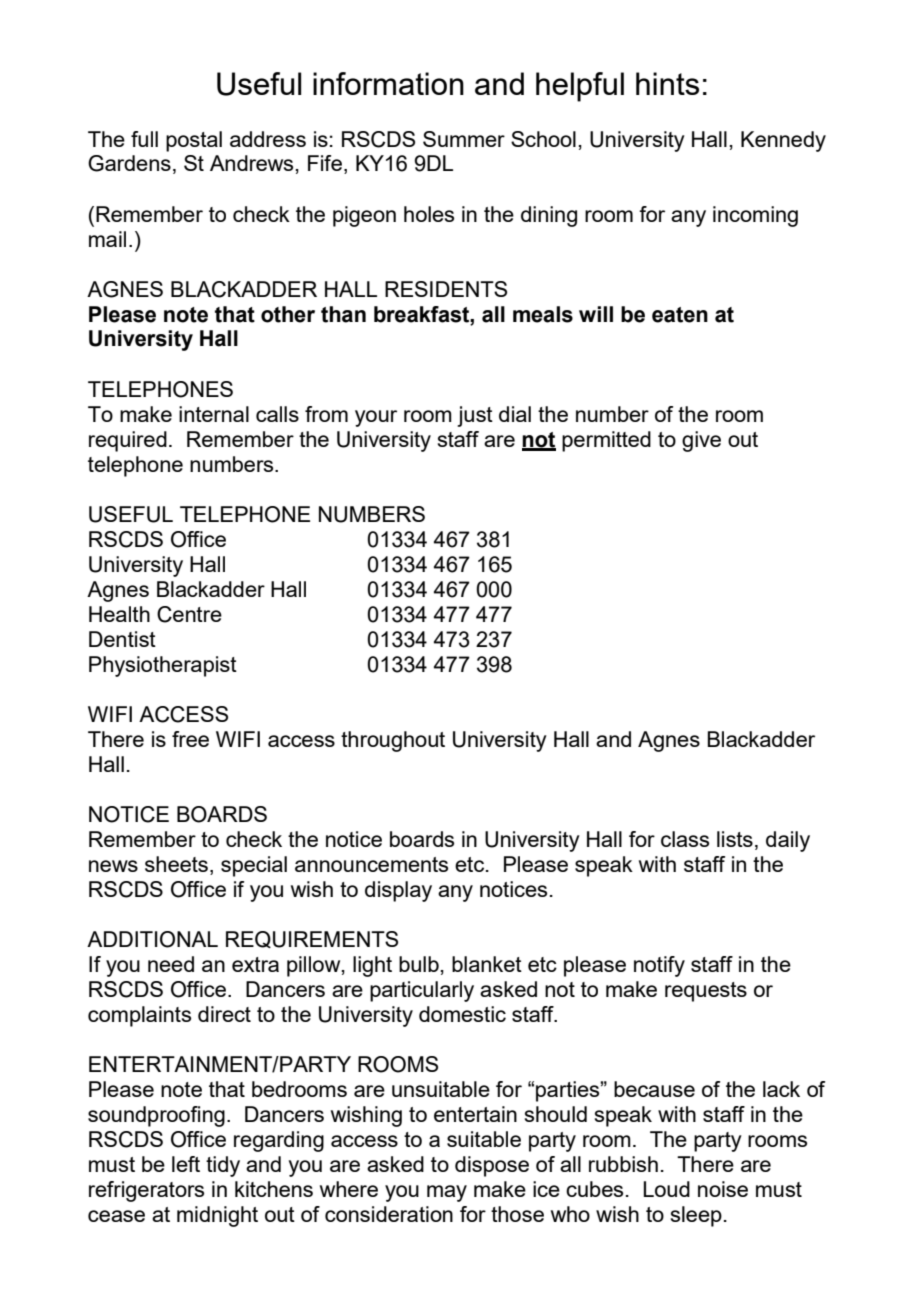 Image resolution: width=924 pixels, height=1308 pixels. What do you see at coordinates (685, 839) in the screenshot?
I see `class` at bounding box center [685, 839].
